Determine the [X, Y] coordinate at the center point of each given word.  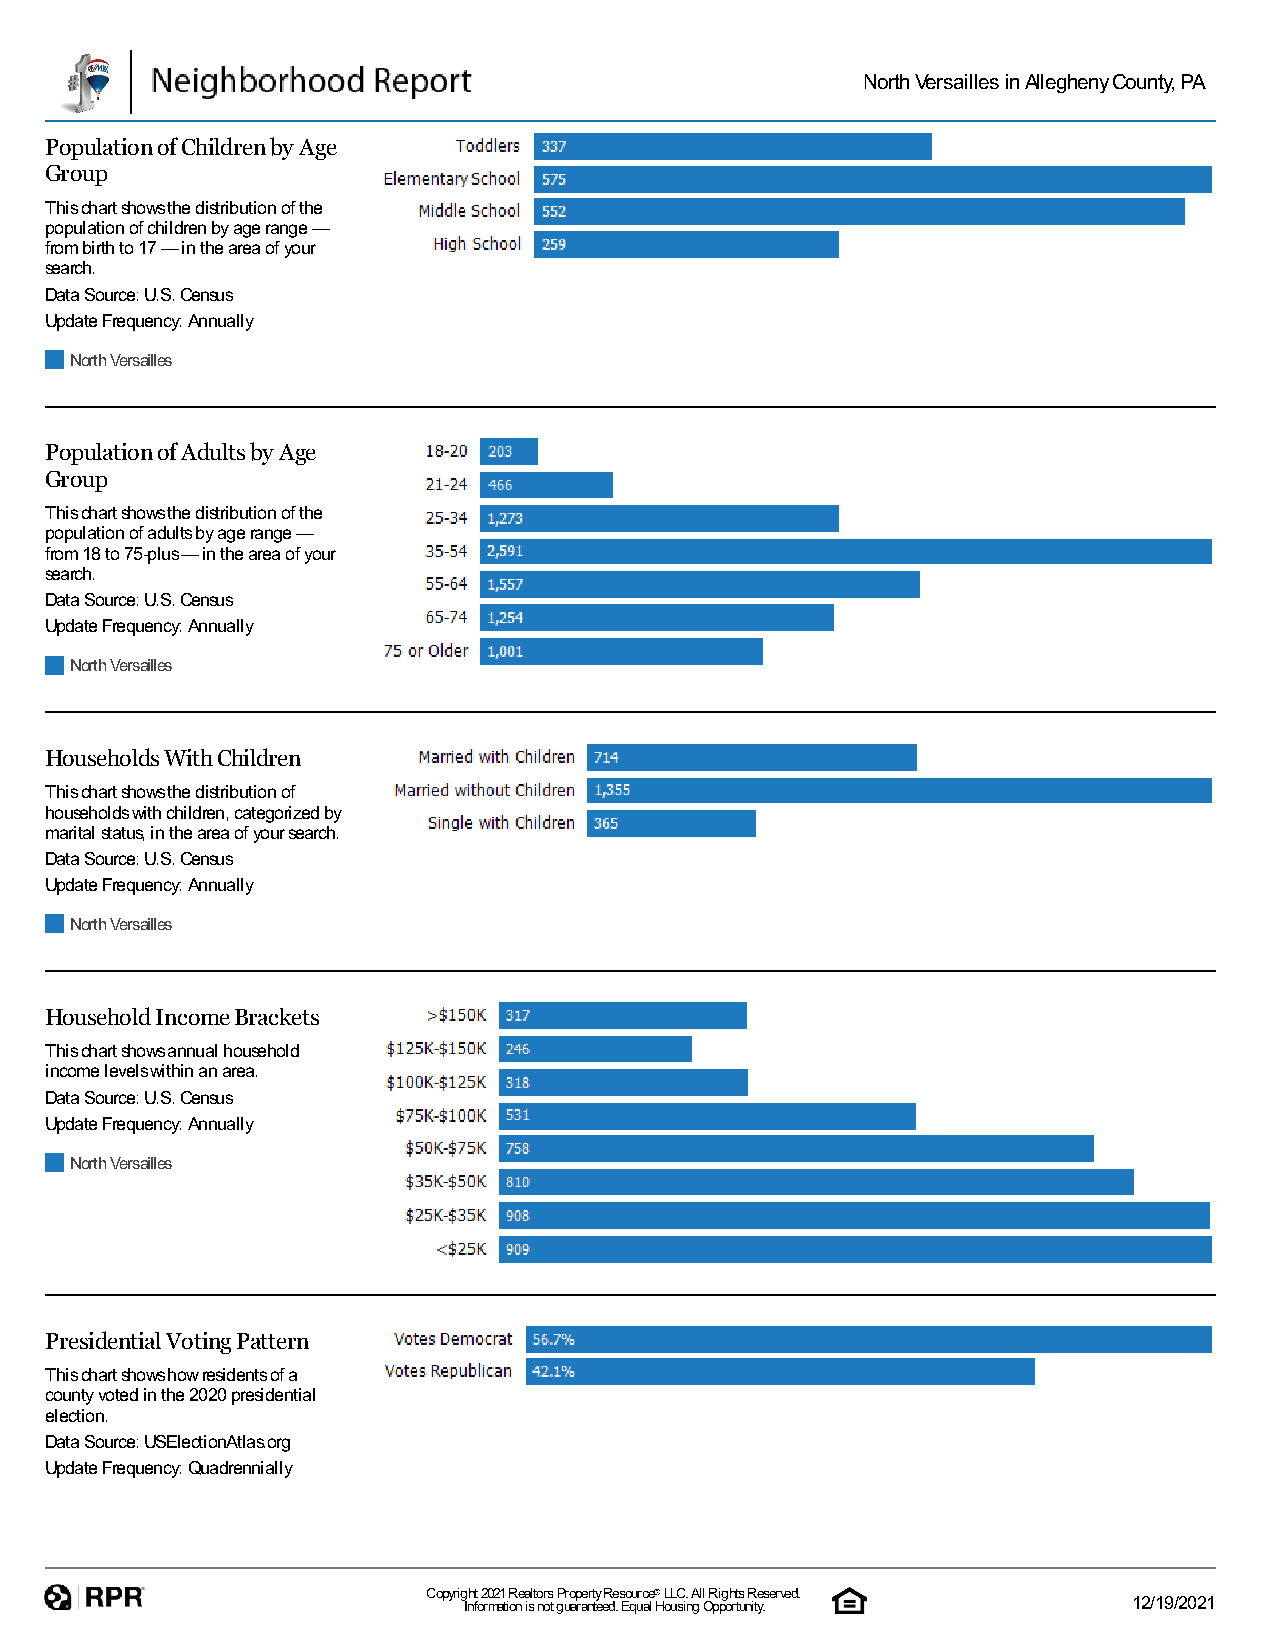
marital [70, 832]
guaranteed [587, 1606]
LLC [676, 1593]
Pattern [273, 1341]
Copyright [452, 1596]
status [123, 834]
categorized [277, 814]
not [546, 1606]
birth [98, 247]
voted [118, 1394]
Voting [198, 1343]
